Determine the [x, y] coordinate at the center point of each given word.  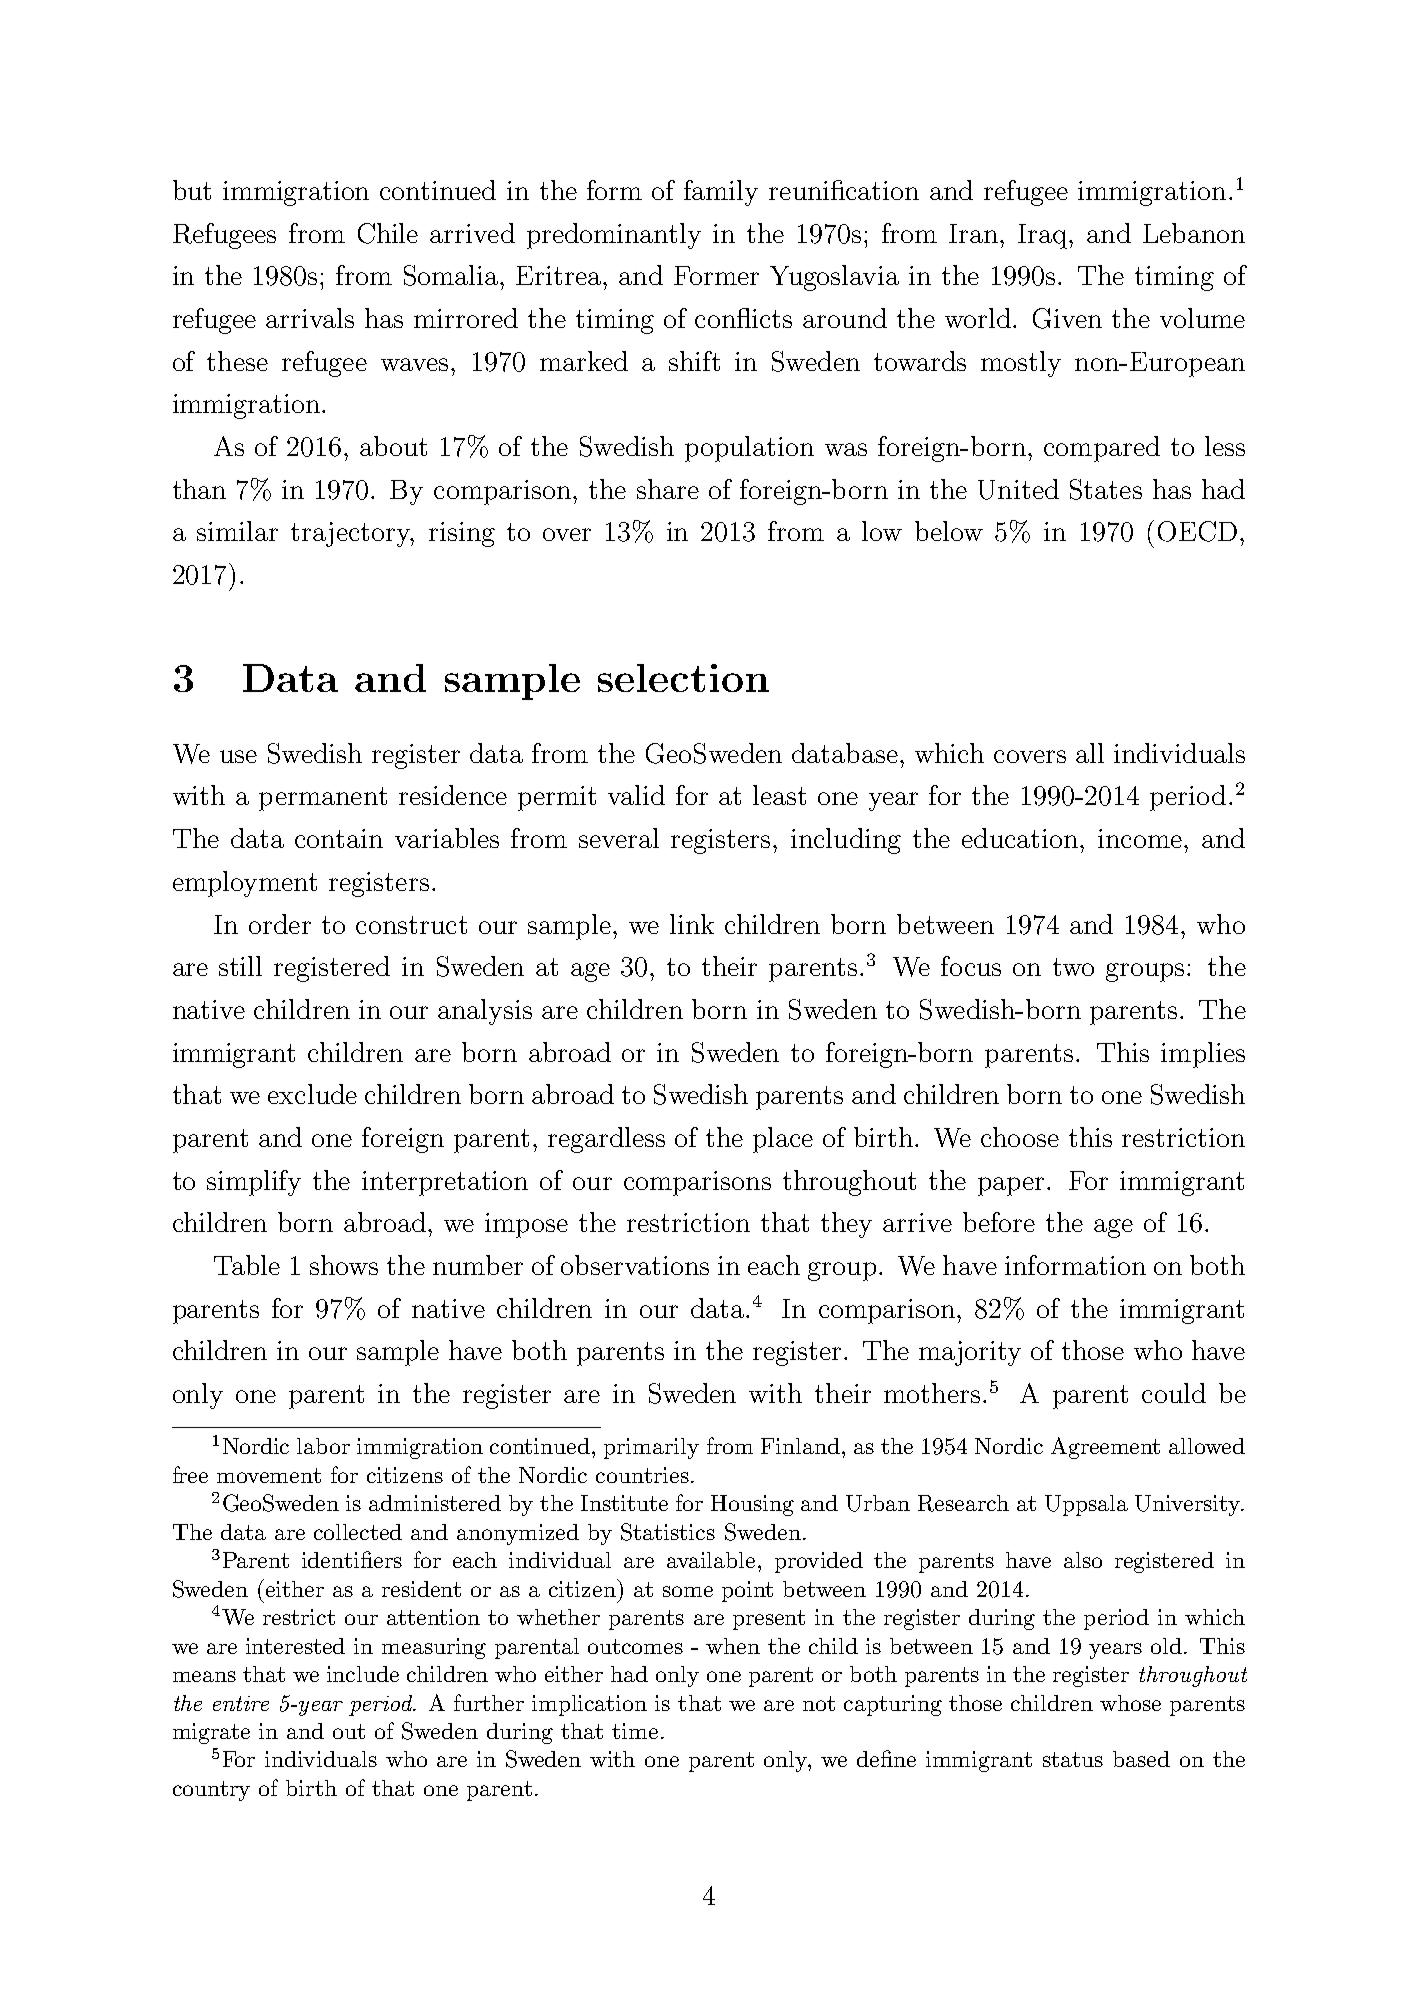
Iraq [1044, 236]
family [721, 193]
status [1073, 1759]
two [1073, 967]
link [692, 924]
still [240, 966]
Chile [388, 233]
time [635, 1731]
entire [241, 1703]
